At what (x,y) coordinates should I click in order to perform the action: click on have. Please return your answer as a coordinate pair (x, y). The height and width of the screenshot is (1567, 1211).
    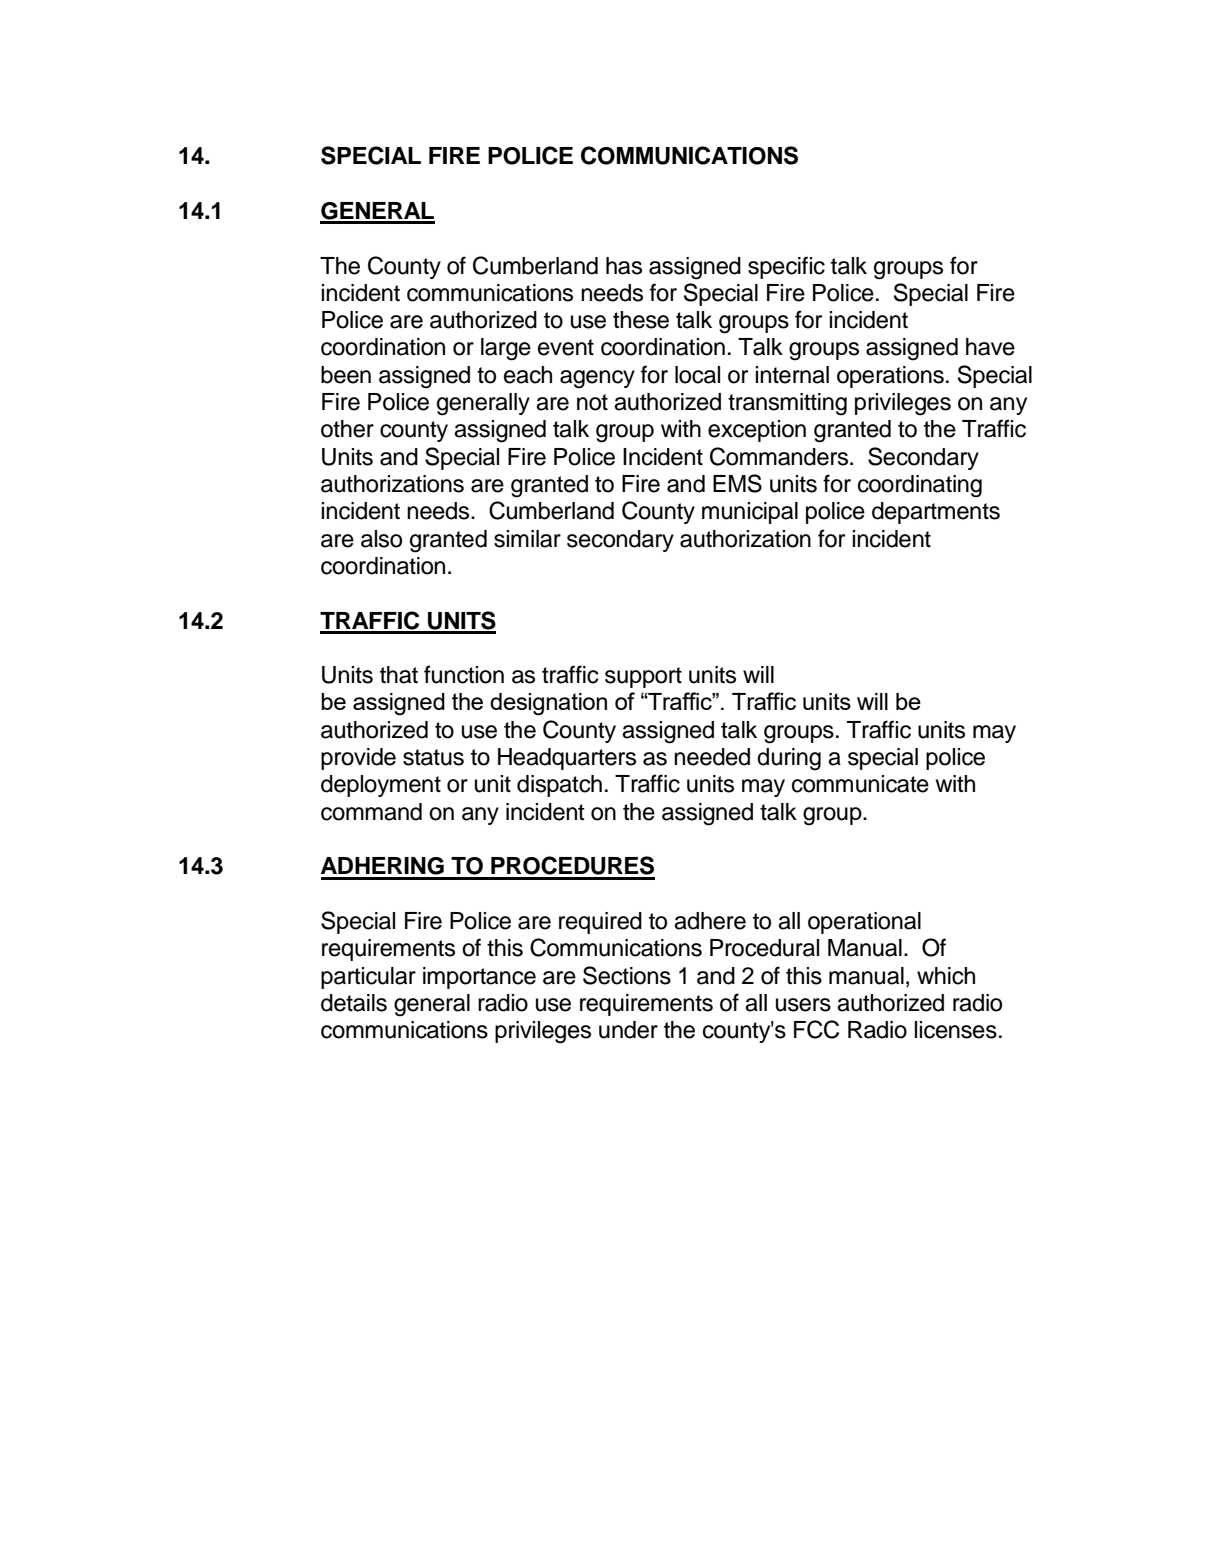
    Looking at the image, I should click on (990, 347).
